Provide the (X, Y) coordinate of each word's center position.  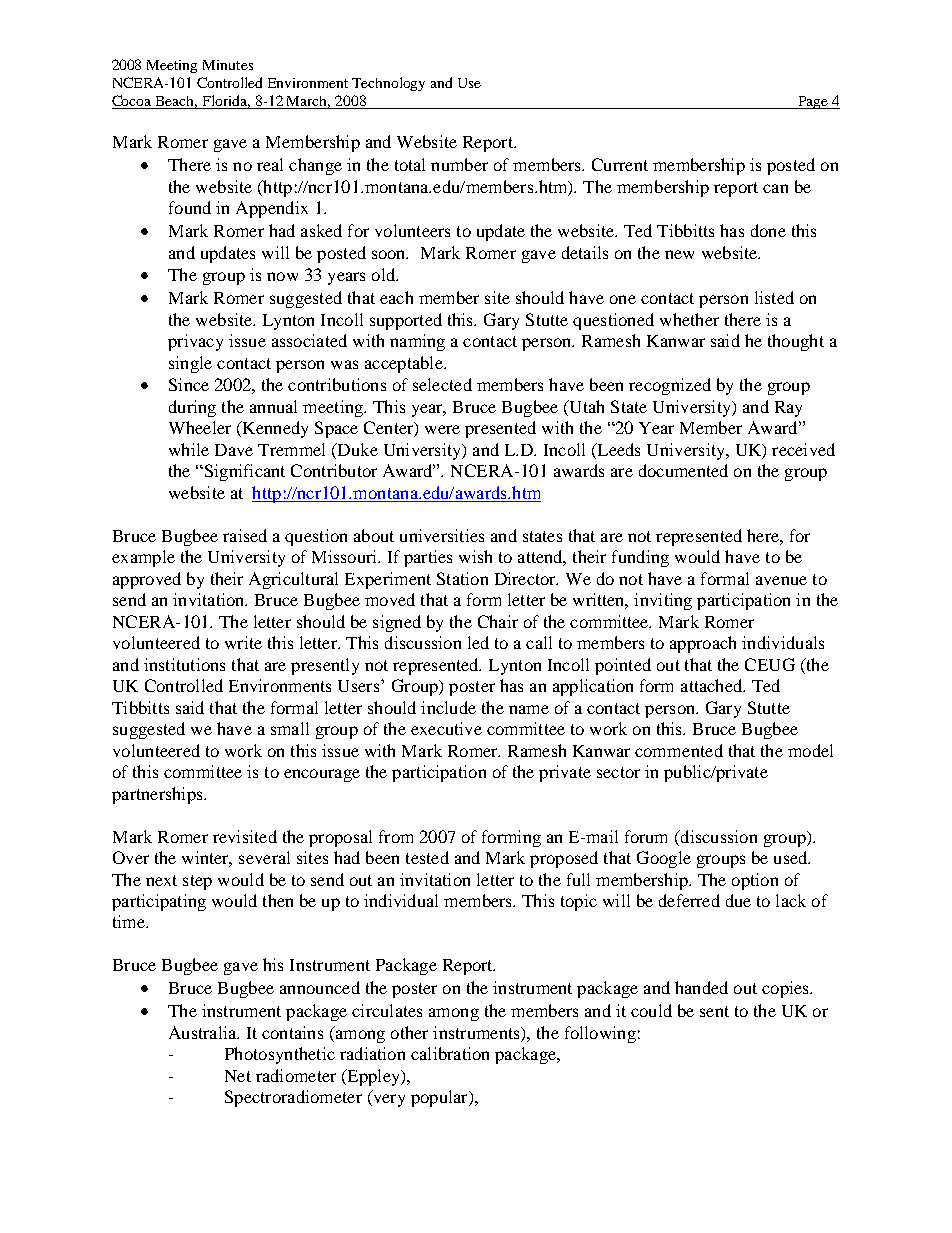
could (651, 1010)
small (290, 728)
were (442, 429)
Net (238, 1076)
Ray (788, 409)
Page (813, 102)
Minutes (228, 65)
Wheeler (200, 427)
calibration (450, 1053)
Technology (388, 84)
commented (679, 750)
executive (446, 728)
